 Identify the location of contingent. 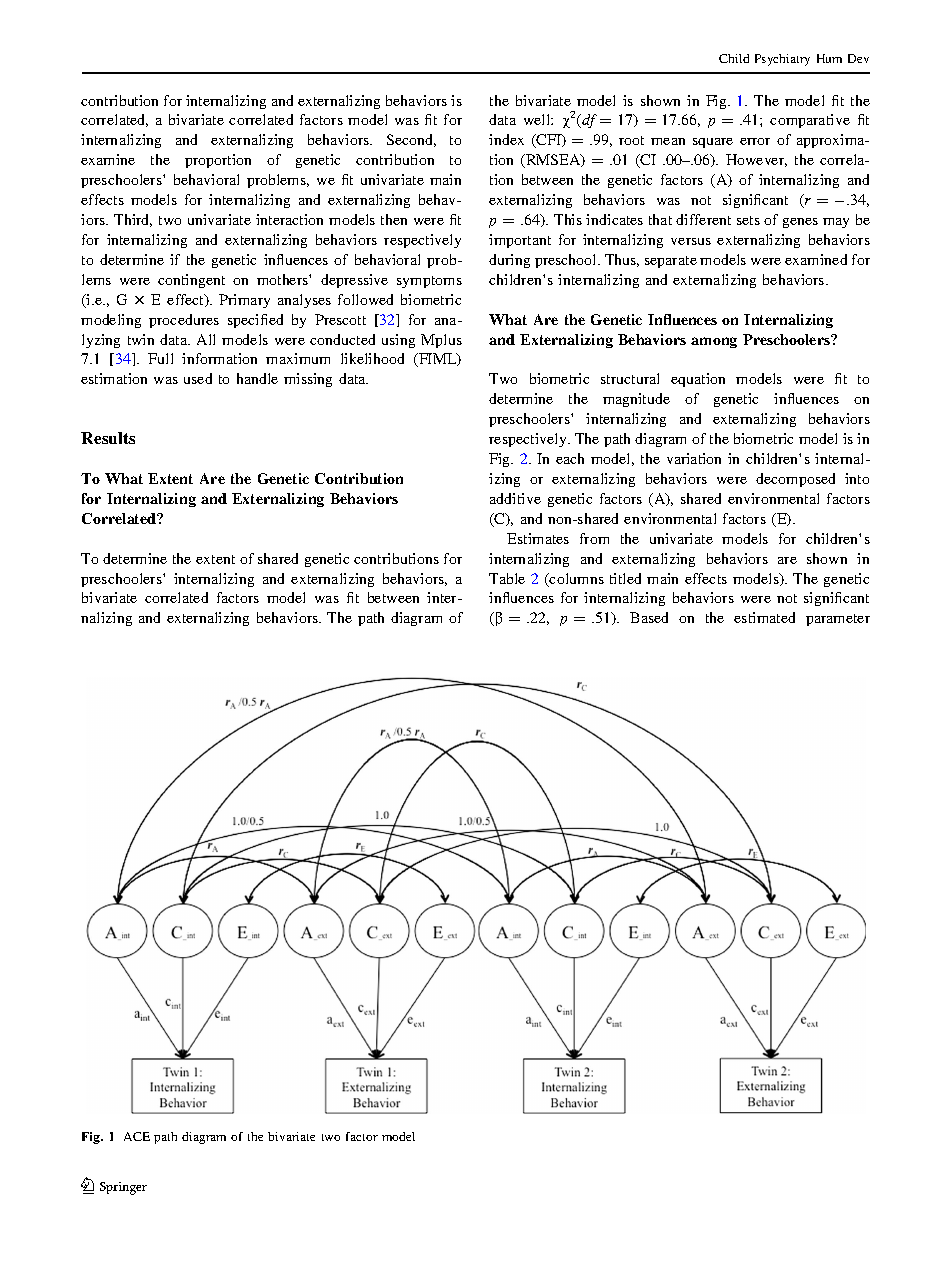
(191, 281).
